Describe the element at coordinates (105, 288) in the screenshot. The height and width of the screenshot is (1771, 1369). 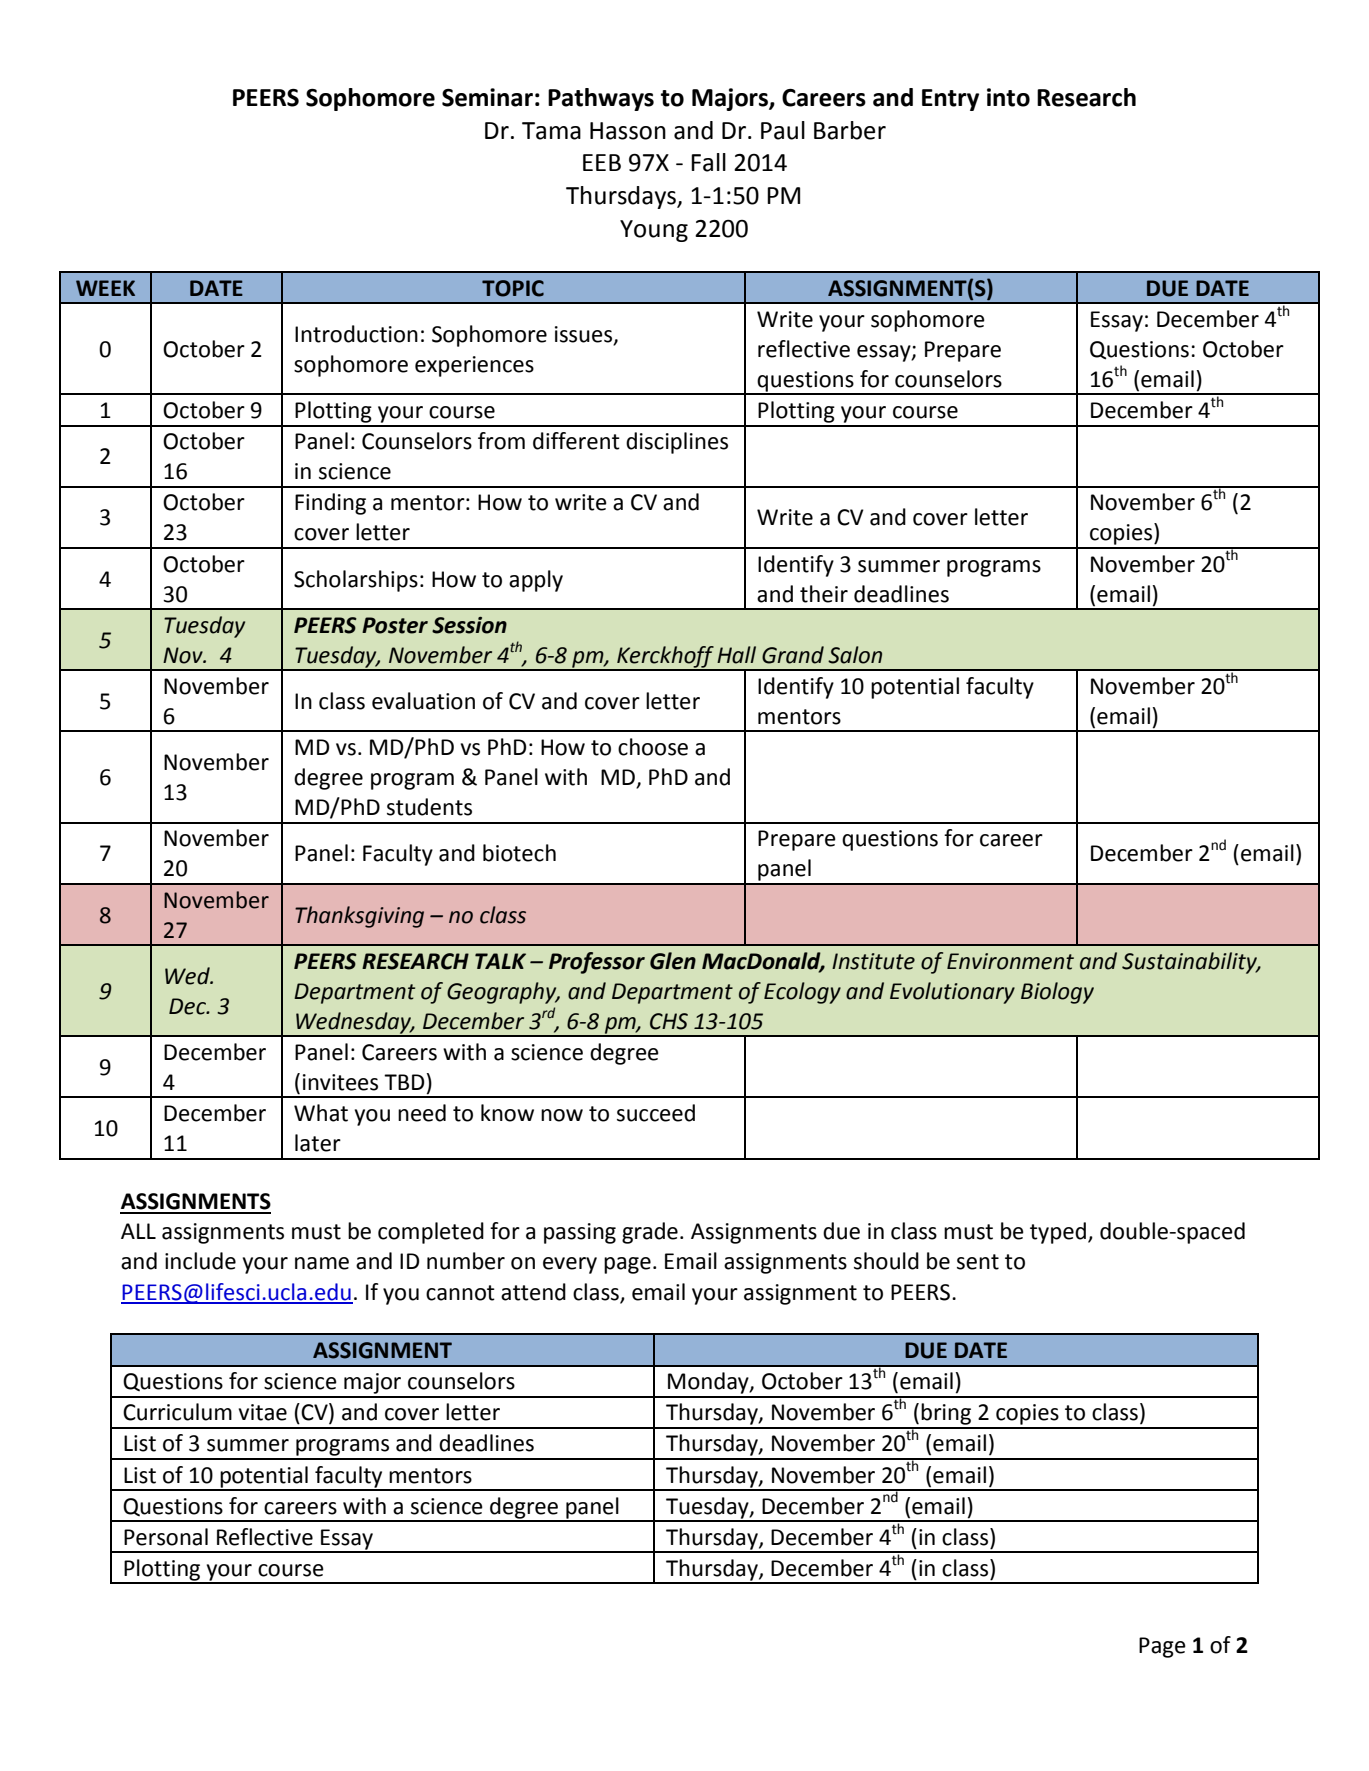
I see `WEEK` at that location.
